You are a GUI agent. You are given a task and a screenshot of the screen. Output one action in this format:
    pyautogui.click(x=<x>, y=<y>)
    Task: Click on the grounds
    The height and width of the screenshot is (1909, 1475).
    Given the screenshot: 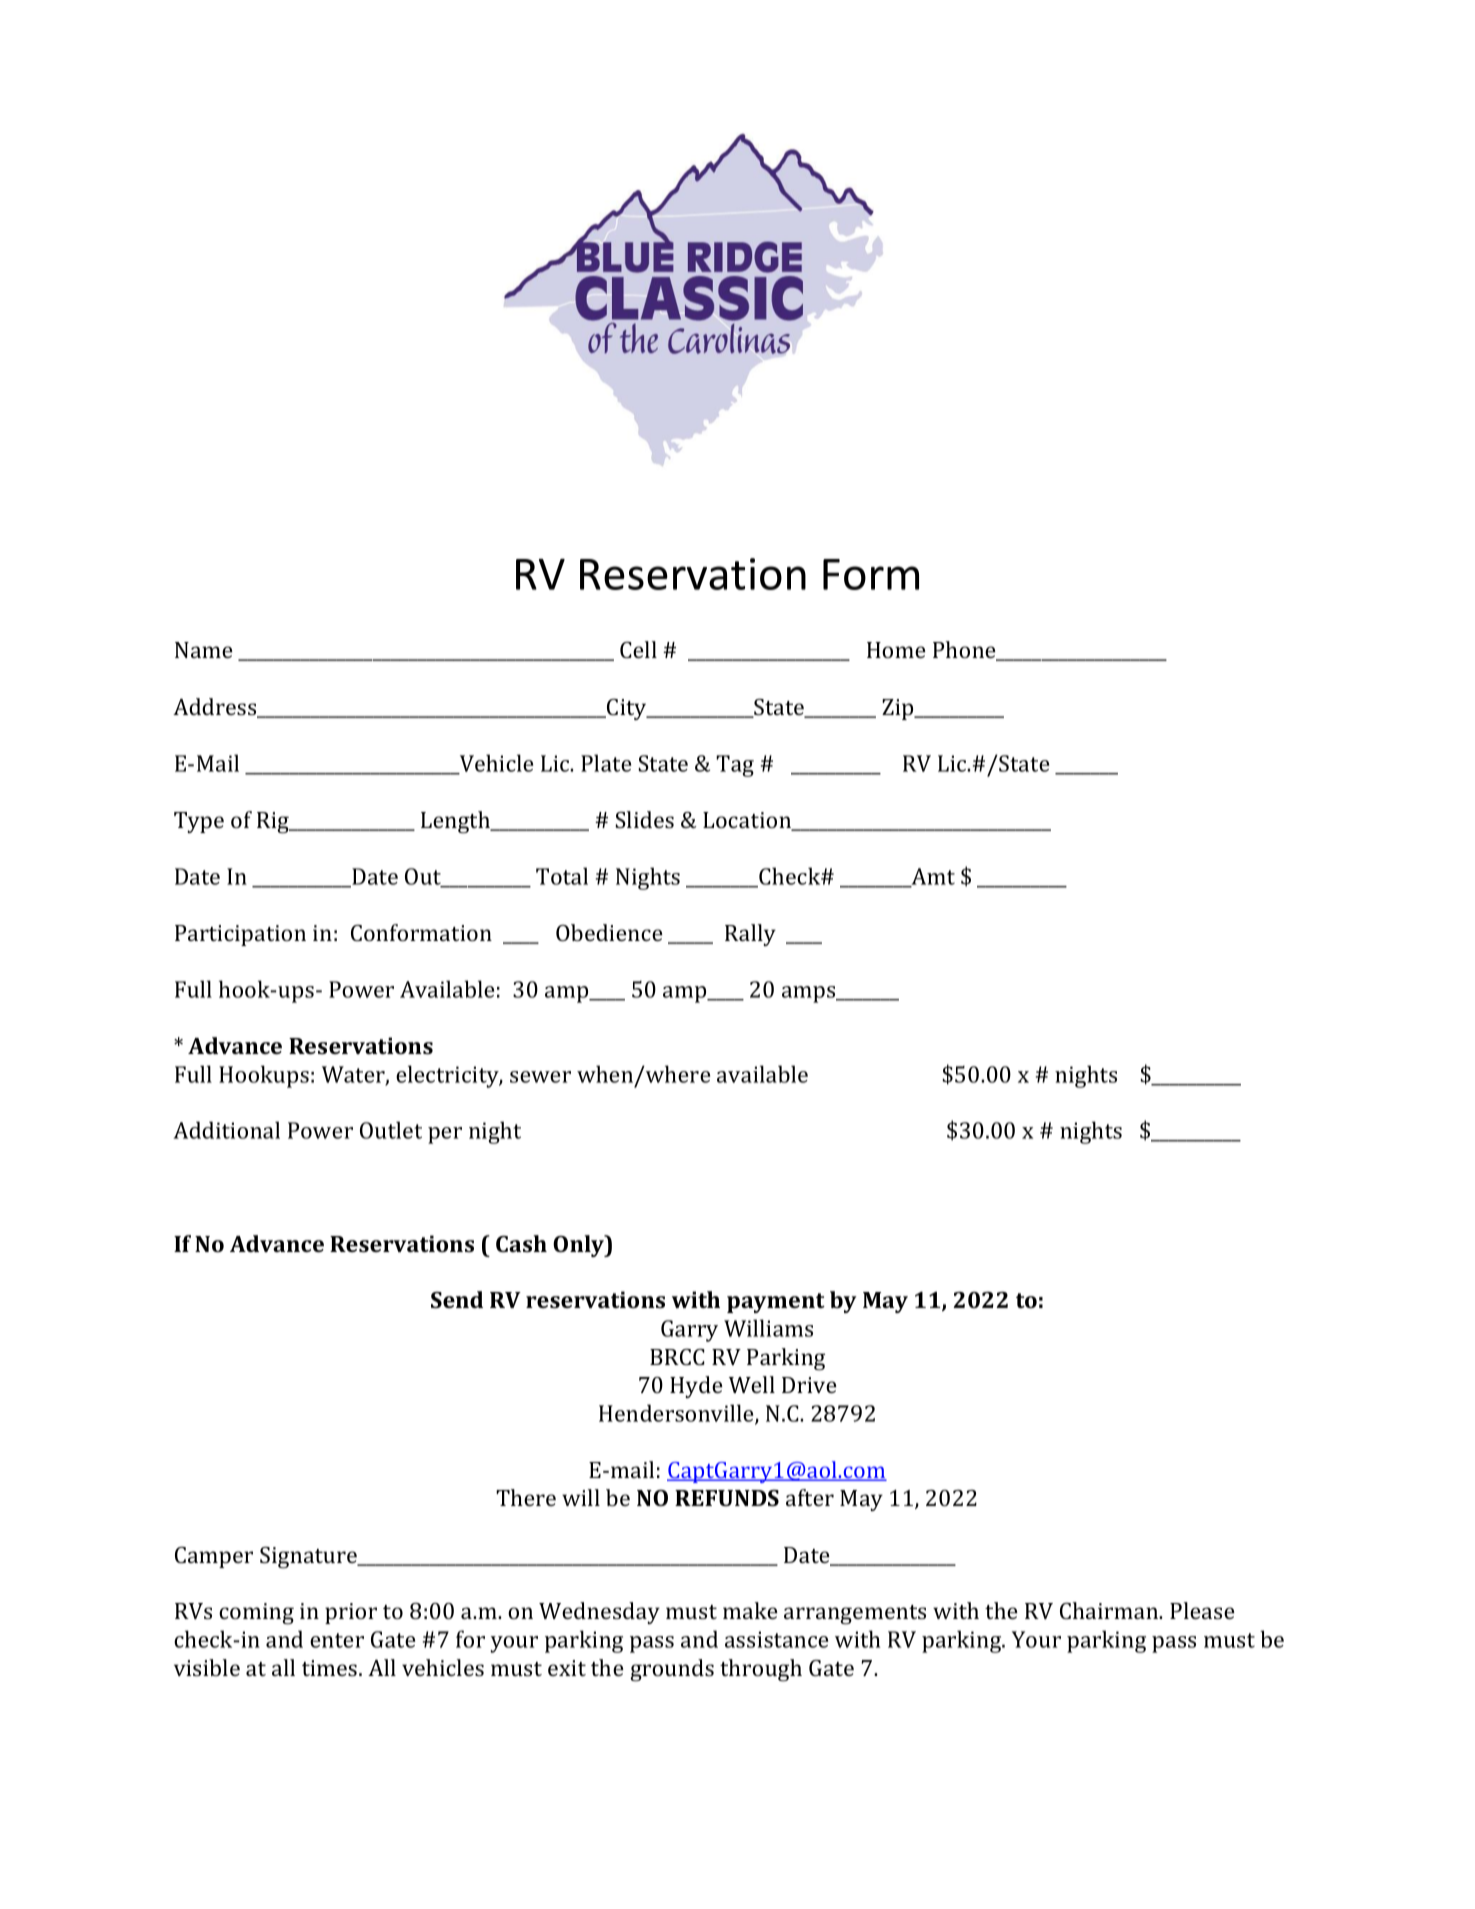 What is the action you would take?
    pyautogui.click(x=672, y=1670)
